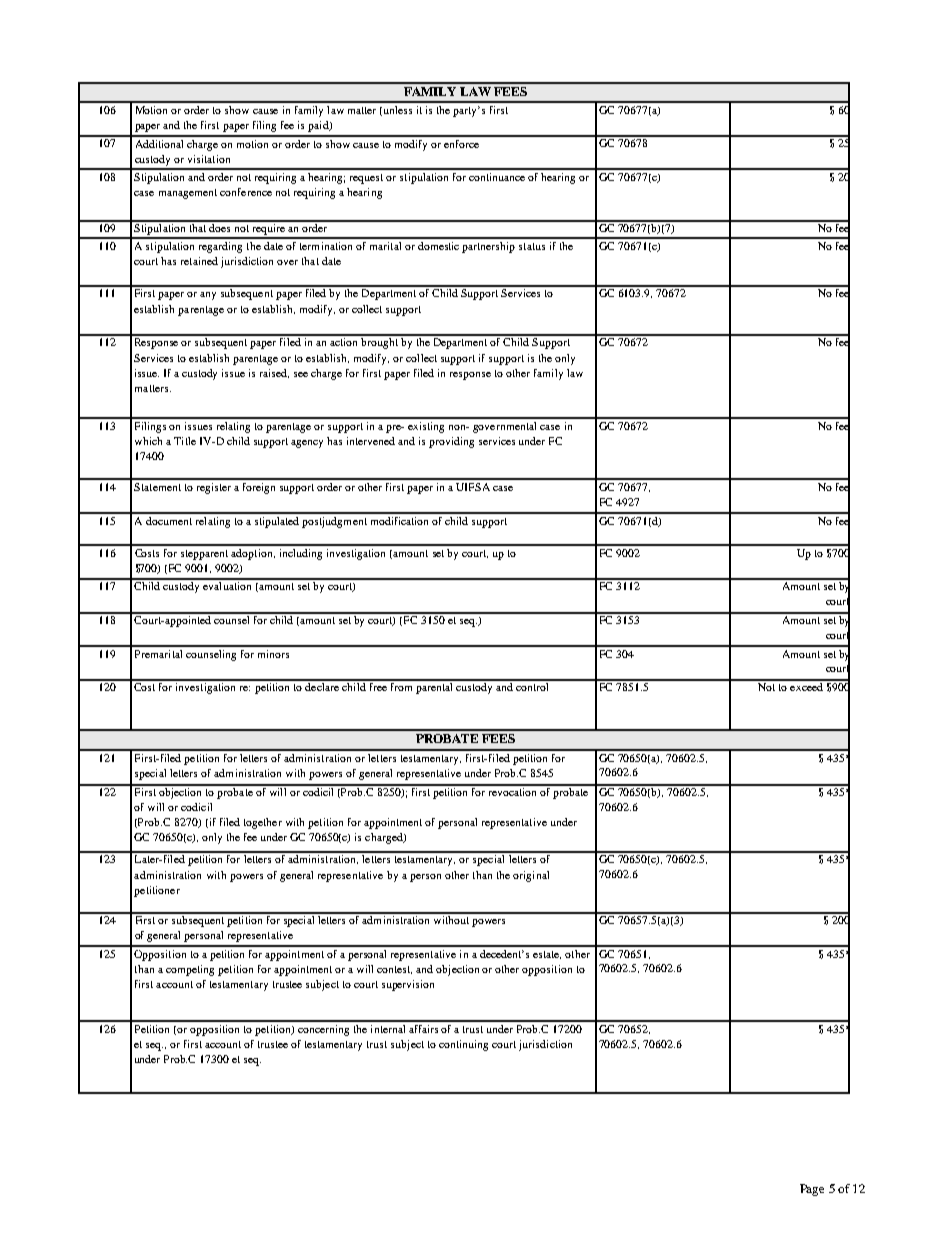 The height and width of the screenshot is (1233, 952). What do you see at coordinates (323, 1030) in the screenshot?
I see `concerning` at bounding box center [323, 1030].
